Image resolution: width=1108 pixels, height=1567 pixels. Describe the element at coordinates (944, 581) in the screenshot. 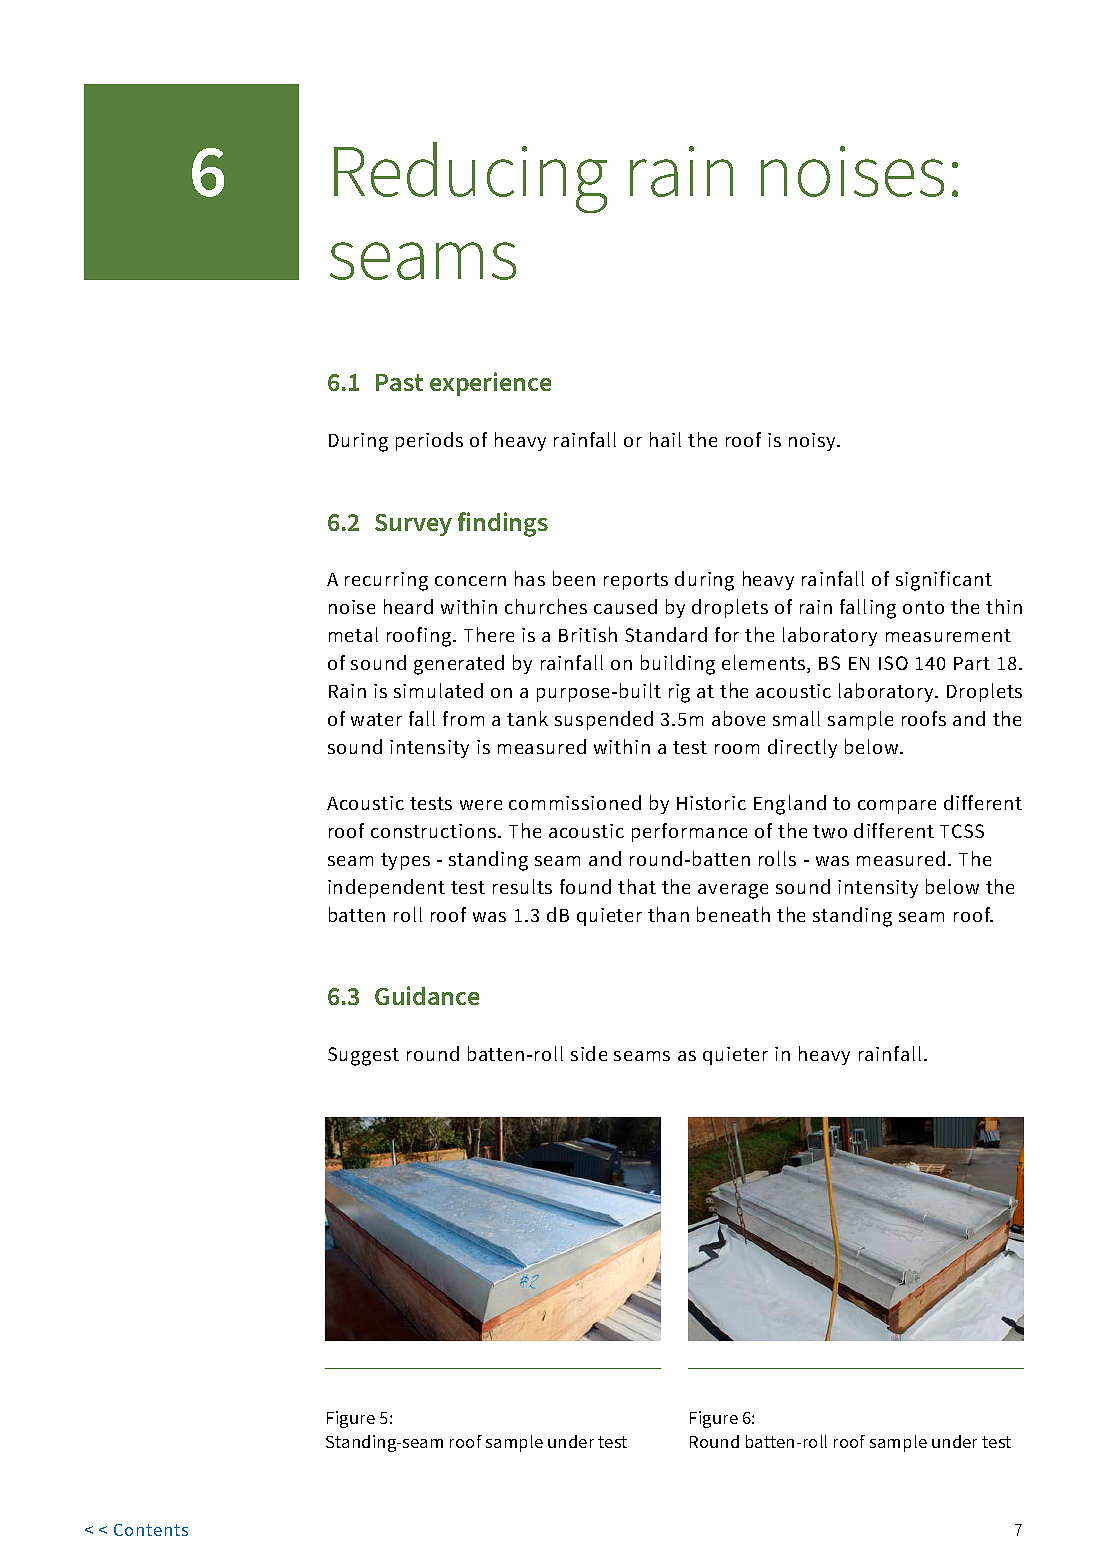

I see `significant` at that location.
